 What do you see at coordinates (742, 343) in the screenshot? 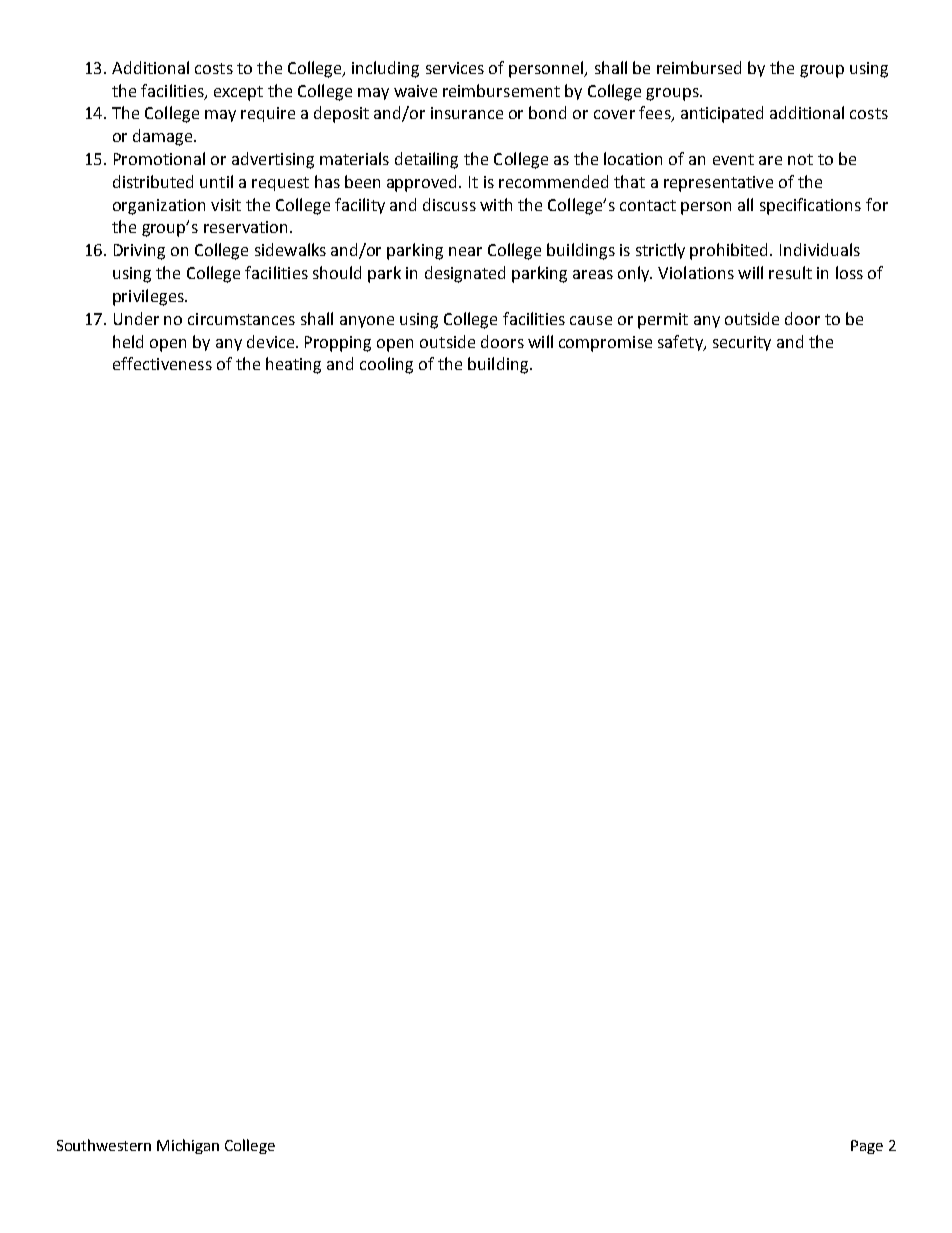
I see `security` at bounding box center [742, 343].
